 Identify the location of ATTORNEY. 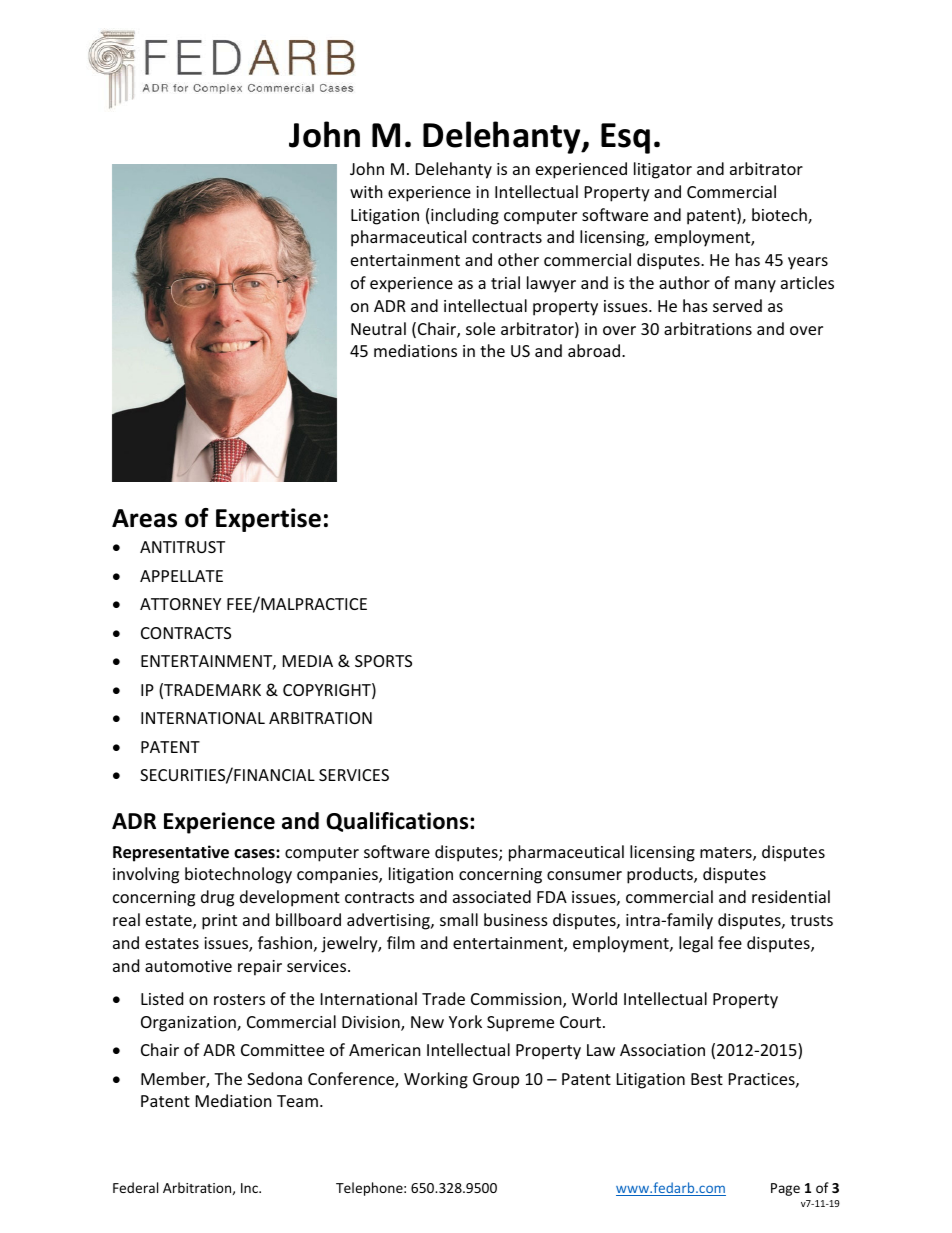
(180, 604).
